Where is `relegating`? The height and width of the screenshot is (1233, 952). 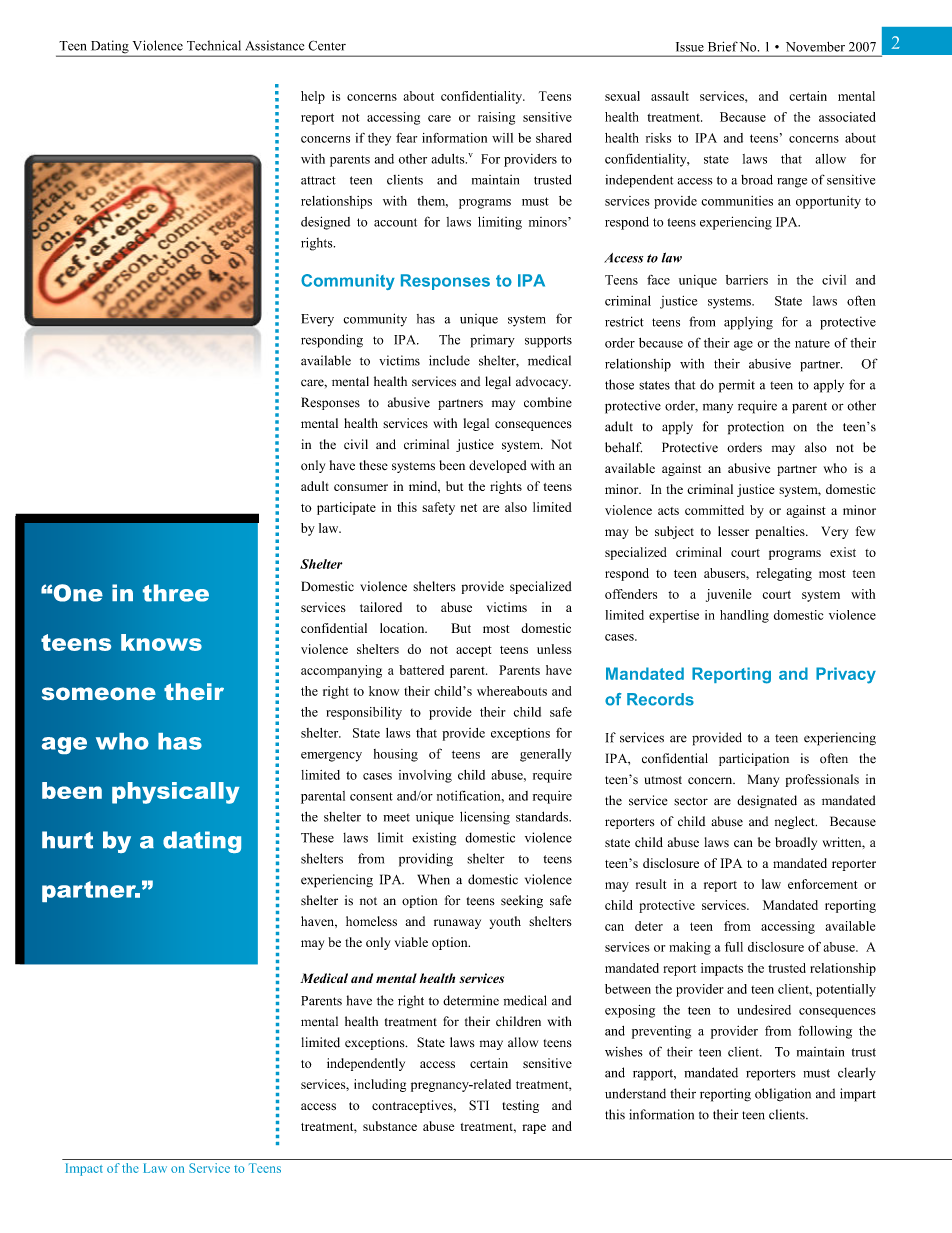 relegating is located at coordinates (784, 574).
